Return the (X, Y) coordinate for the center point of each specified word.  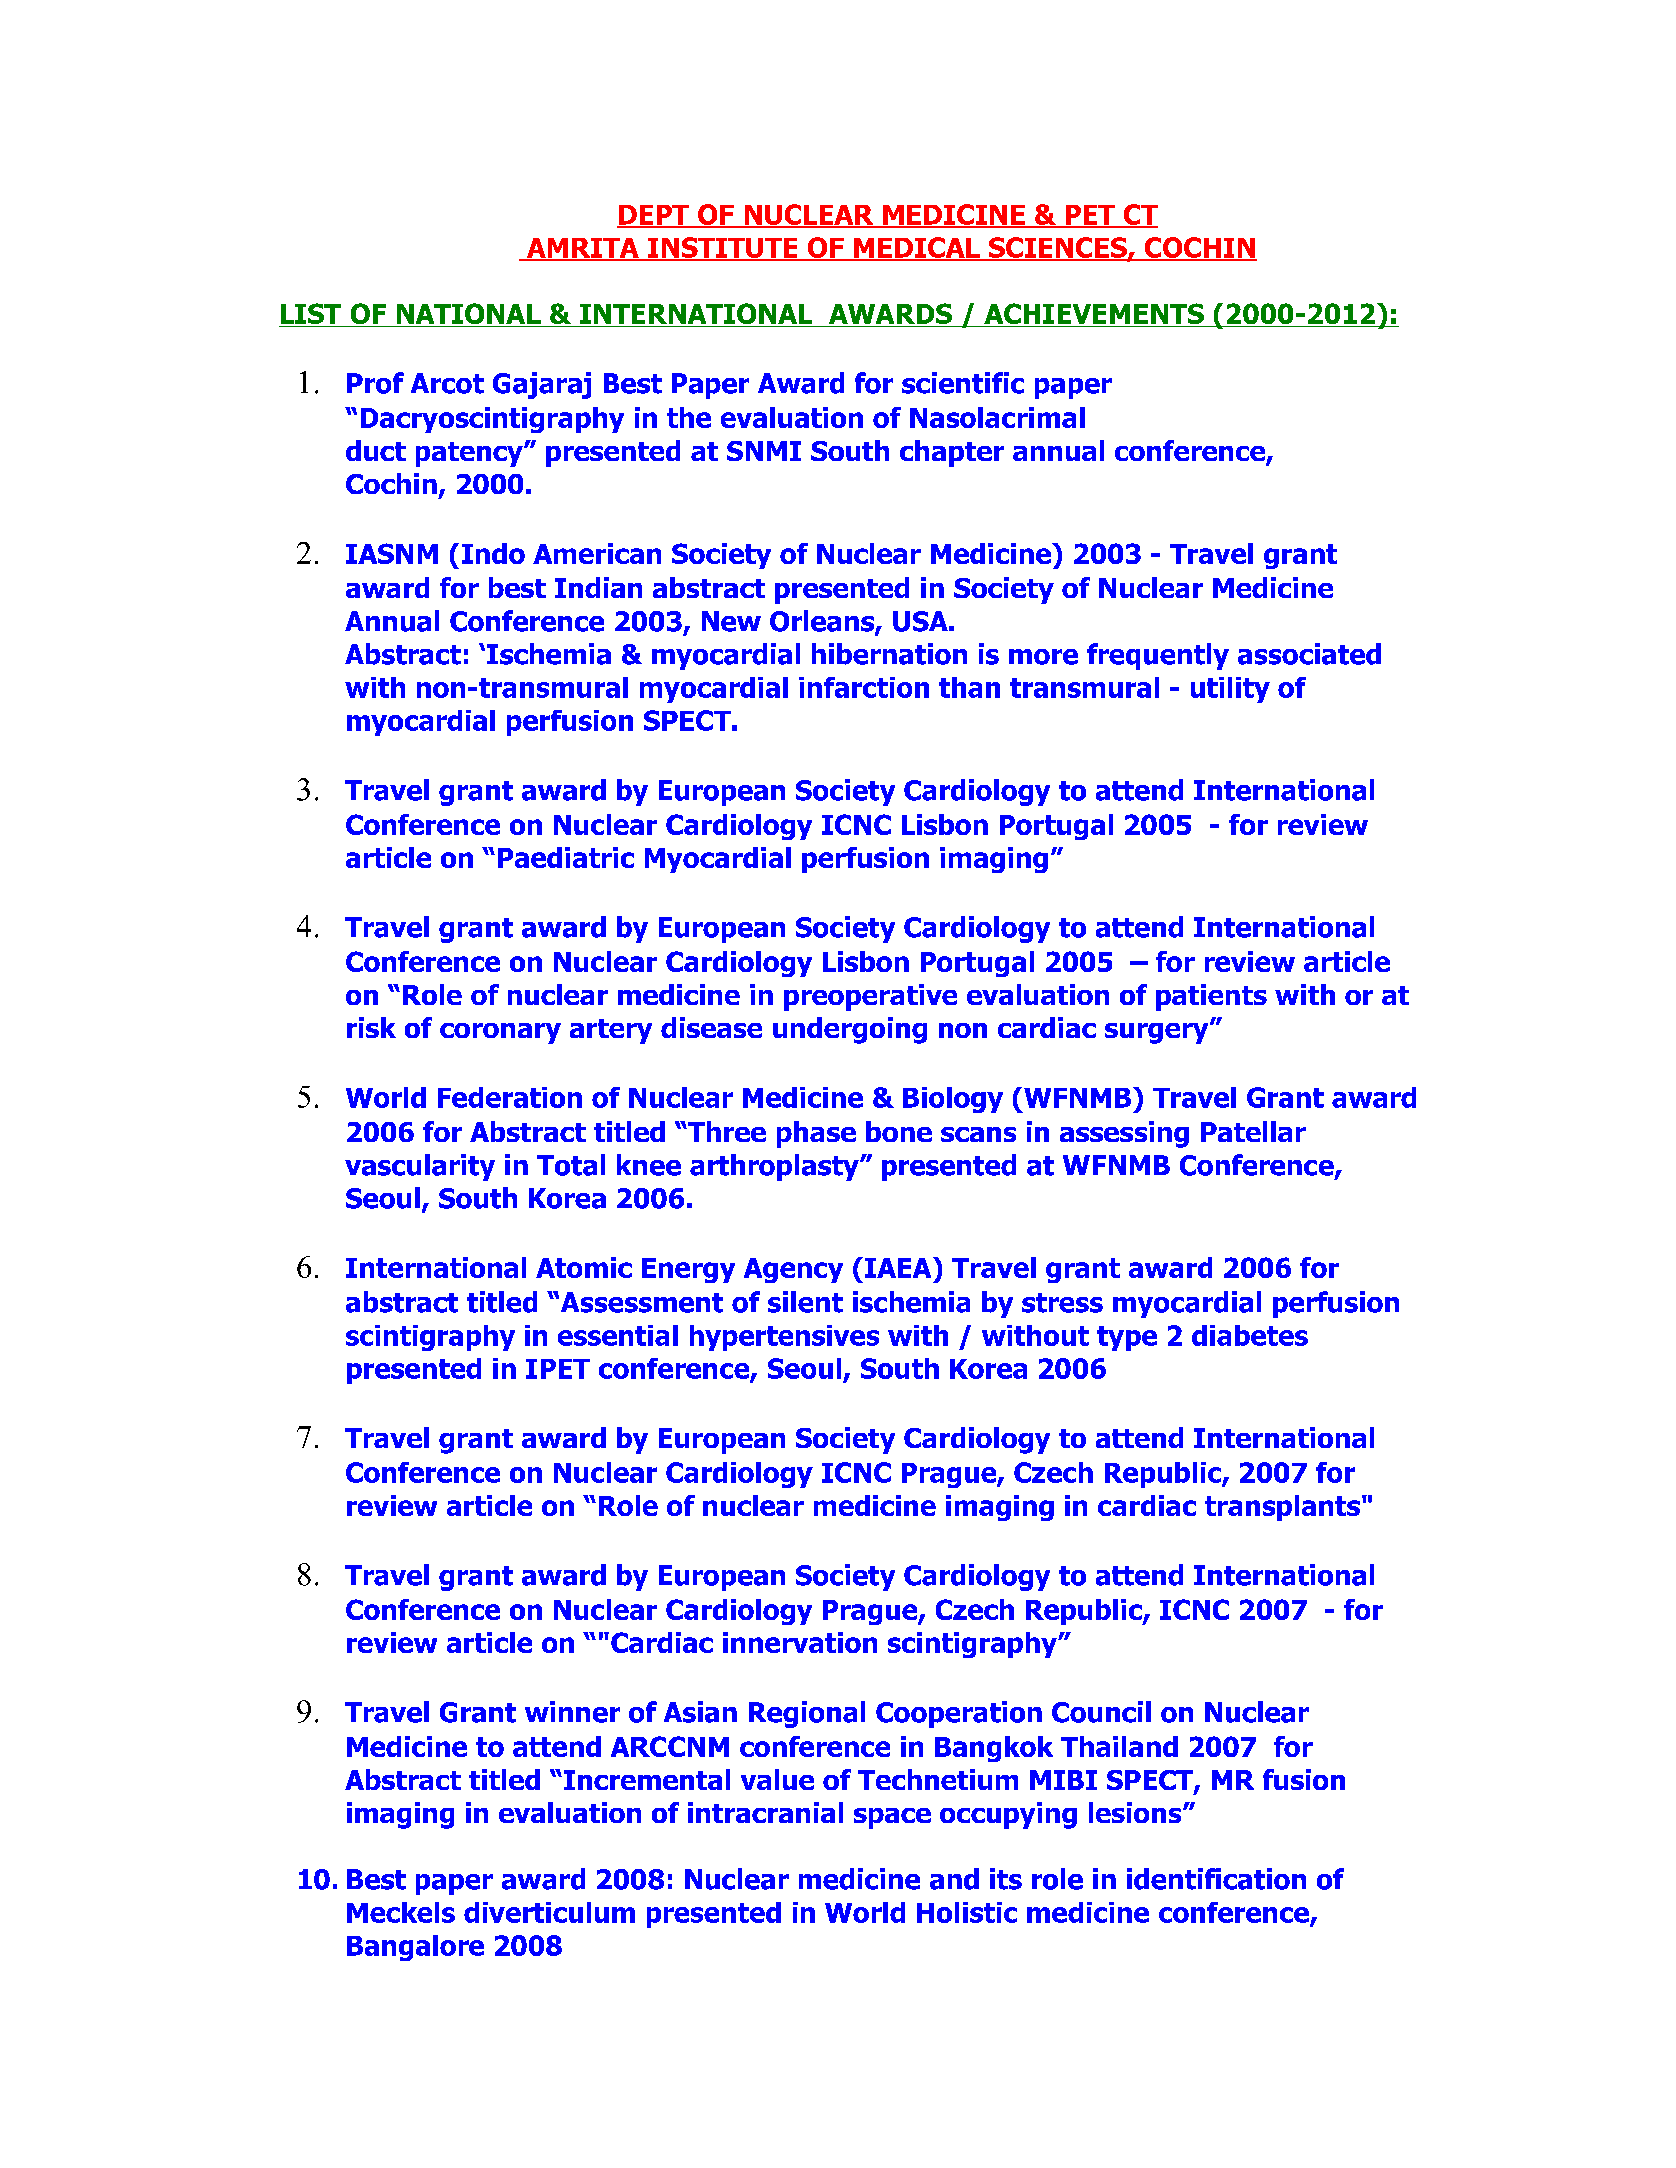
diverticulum (549, 1912)
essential (618, 1335)
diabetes (1250, 1335)
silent (805, 1302)
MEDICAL (917, 248)
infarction (864, 687)
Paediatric (566, 857)
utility (1230, 690)
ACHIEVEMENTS (1094, 315)
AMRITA (582, 249)
